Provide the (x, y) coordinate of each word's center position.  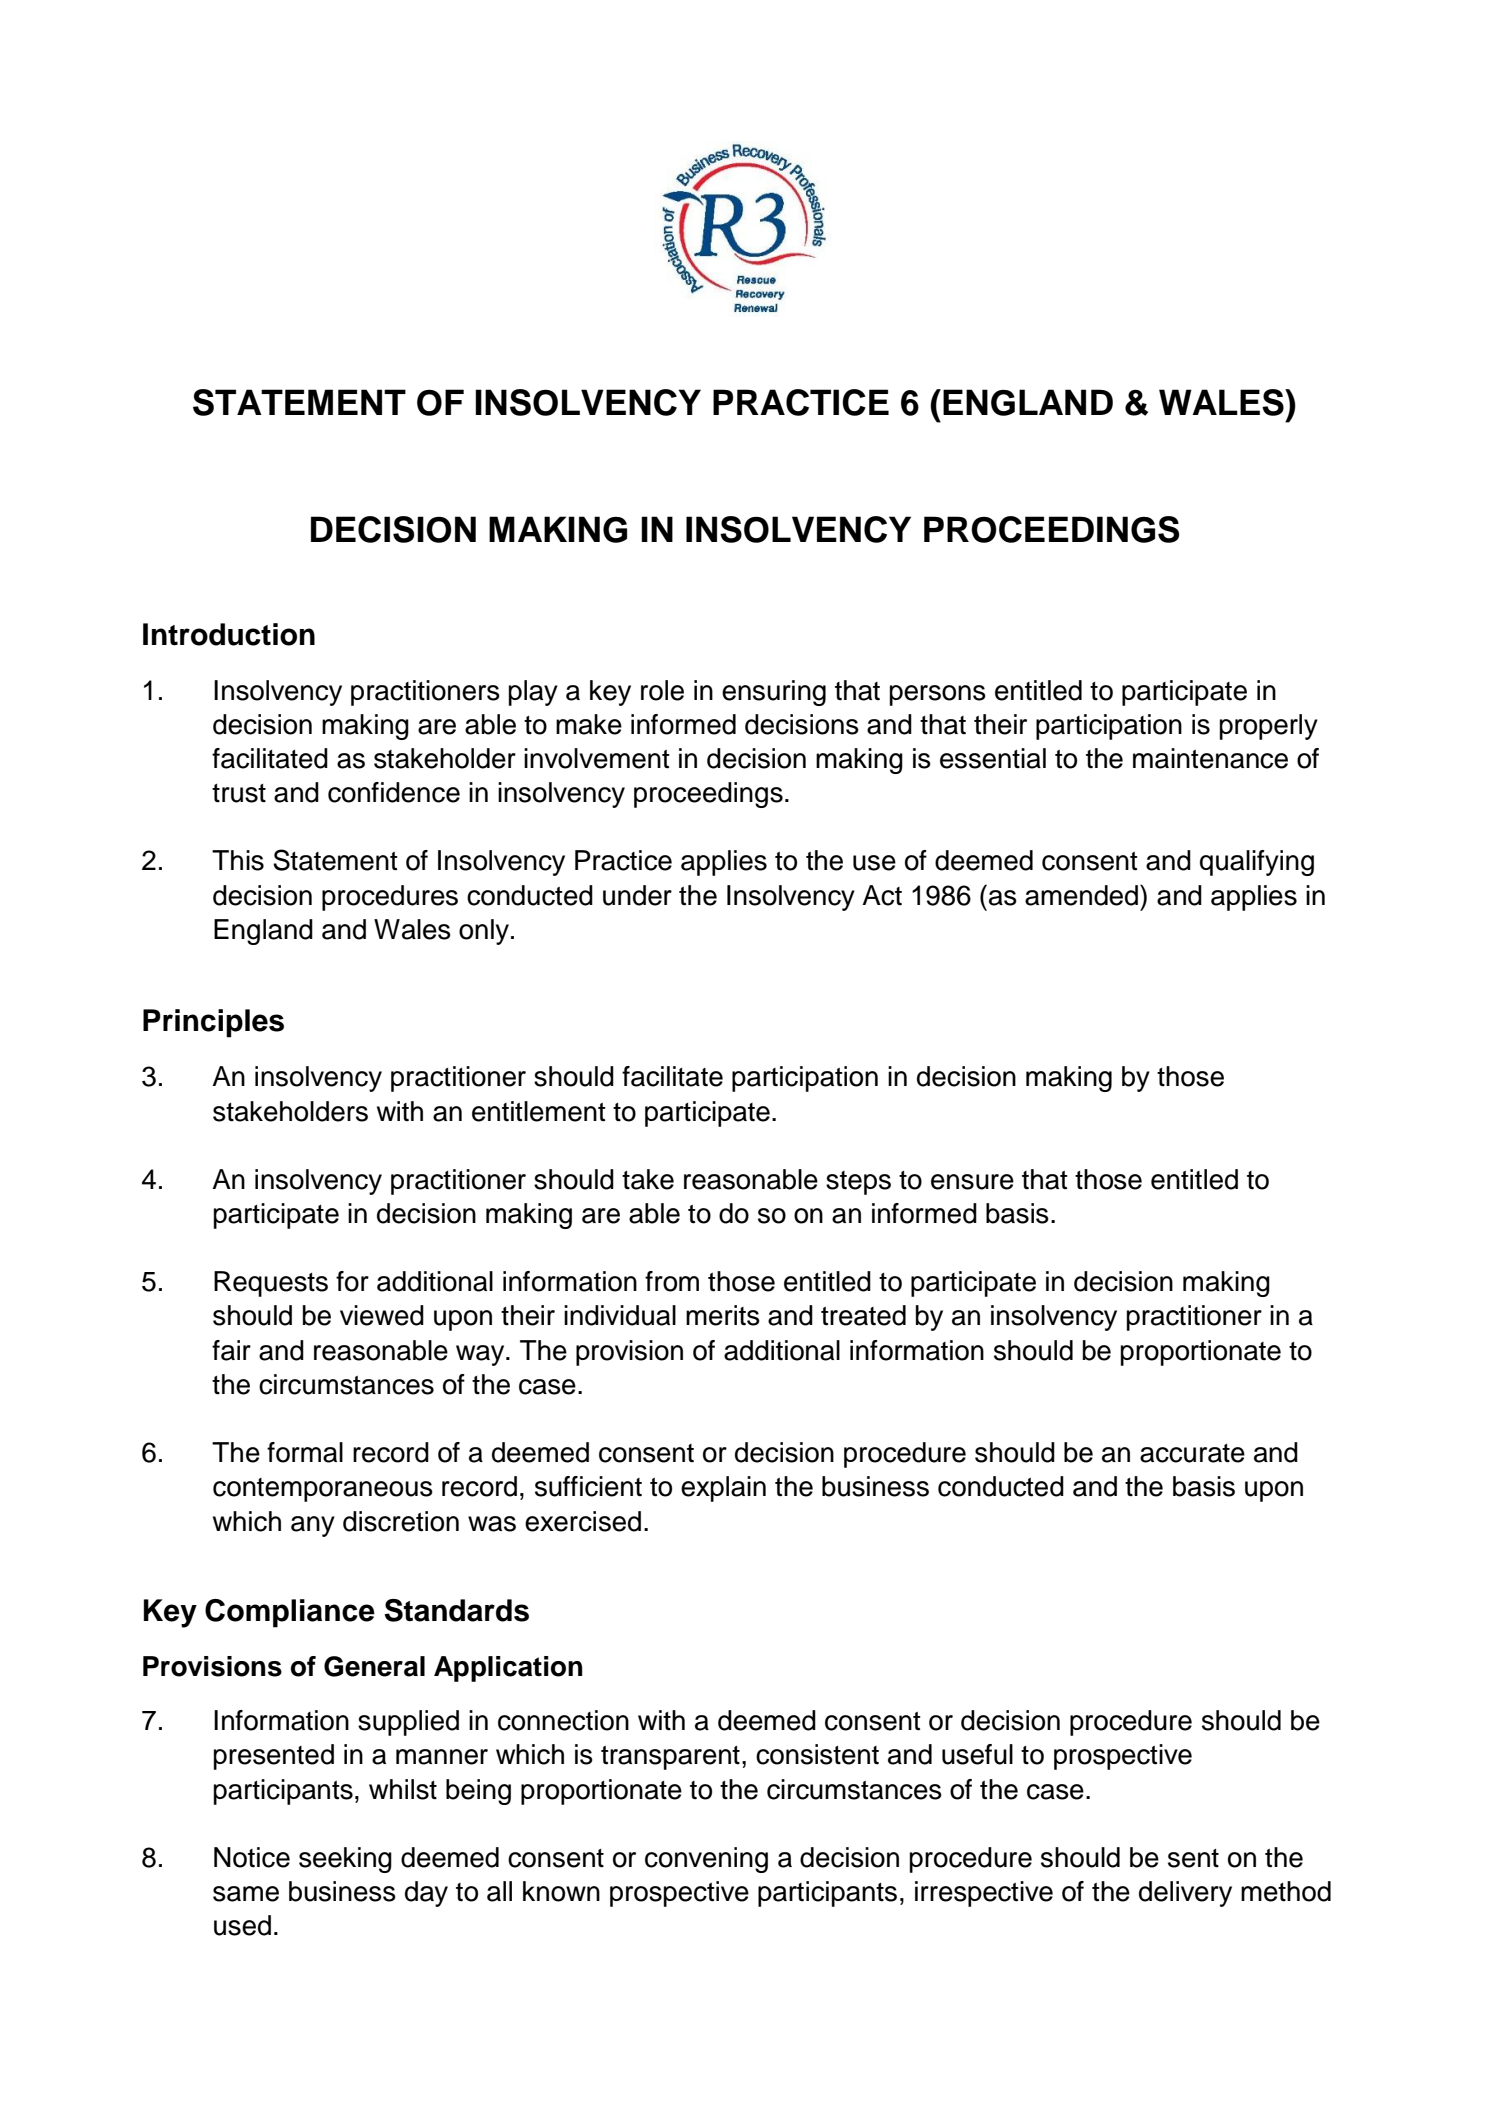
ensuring (774, 693)
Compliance (290, 1613)
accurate (1192, 1453)
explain (723, 1489)
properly (1269, 727)
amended (1081, 895)
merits (723, 1315)
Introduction (229, 634)
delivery (1185, 1894)
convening (706, 1860)
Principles (213, 1023)
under (637, 895)
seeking (345, 1860)
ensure (972, 1182)
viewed (382, 1315)
